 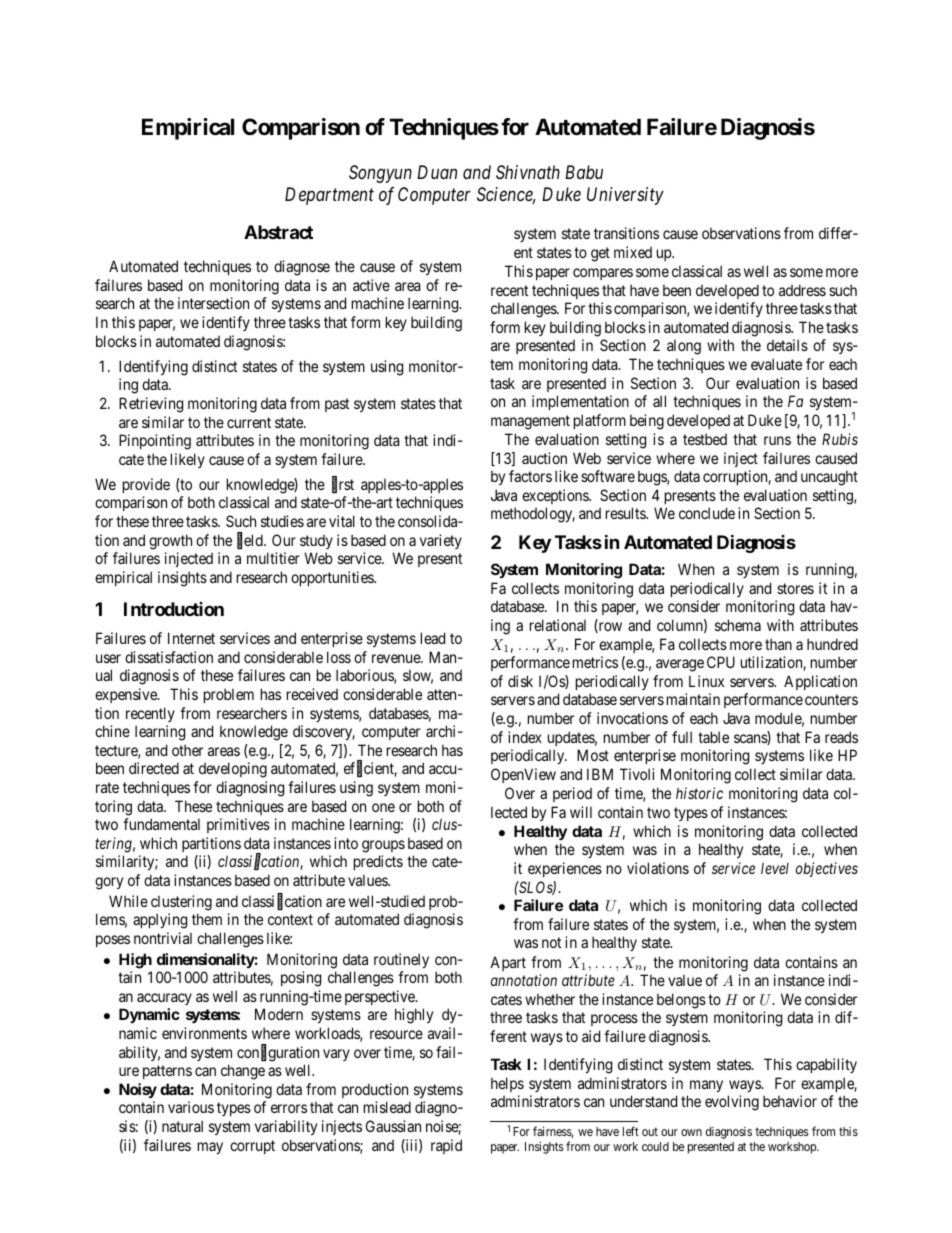 What do you see at coordinates (182, 1126) in the screenshot?
I see `natural` at bounding box center [182, 1126].
